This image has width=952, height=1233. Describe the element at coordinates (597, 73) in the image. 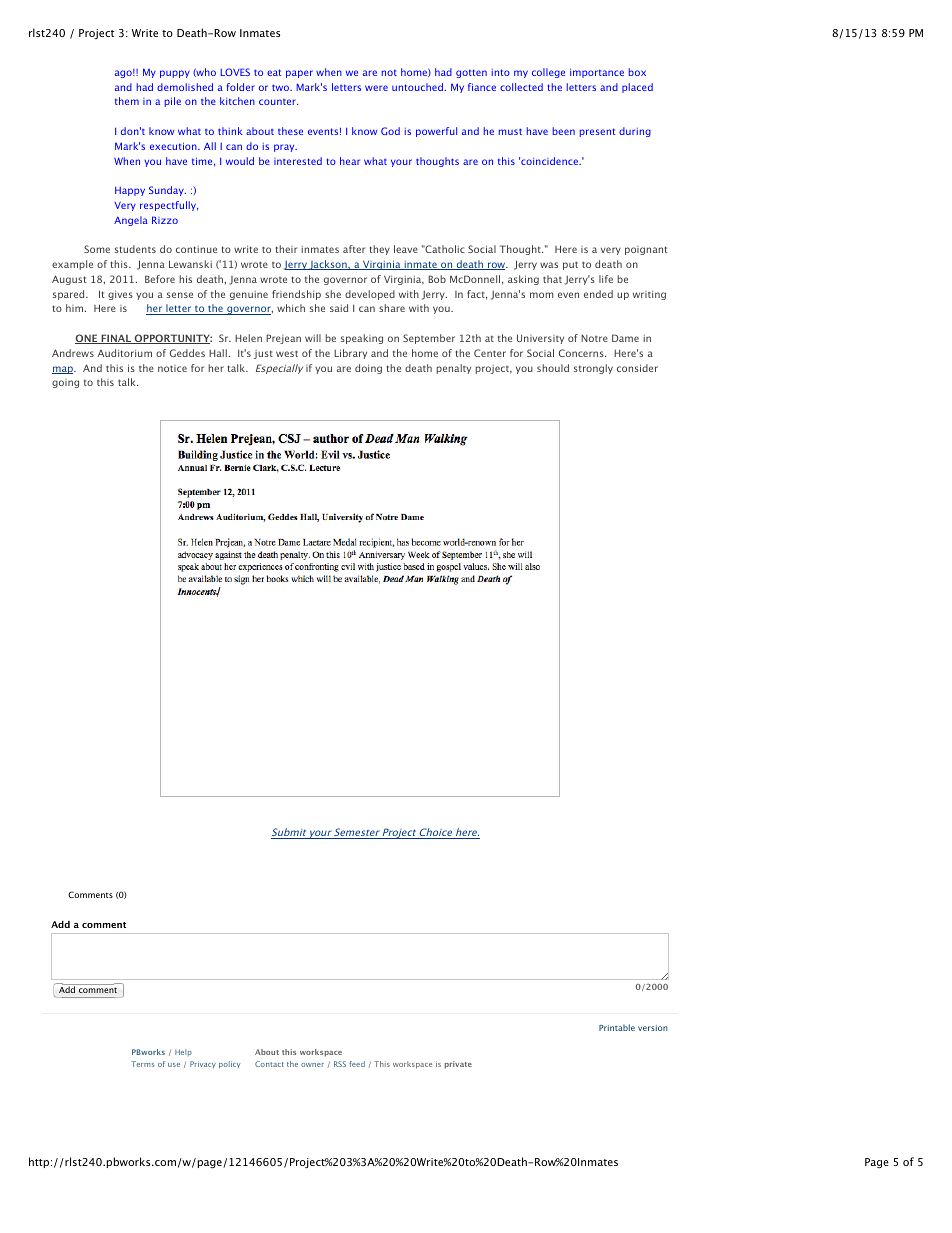

I see `importance` at that location.
